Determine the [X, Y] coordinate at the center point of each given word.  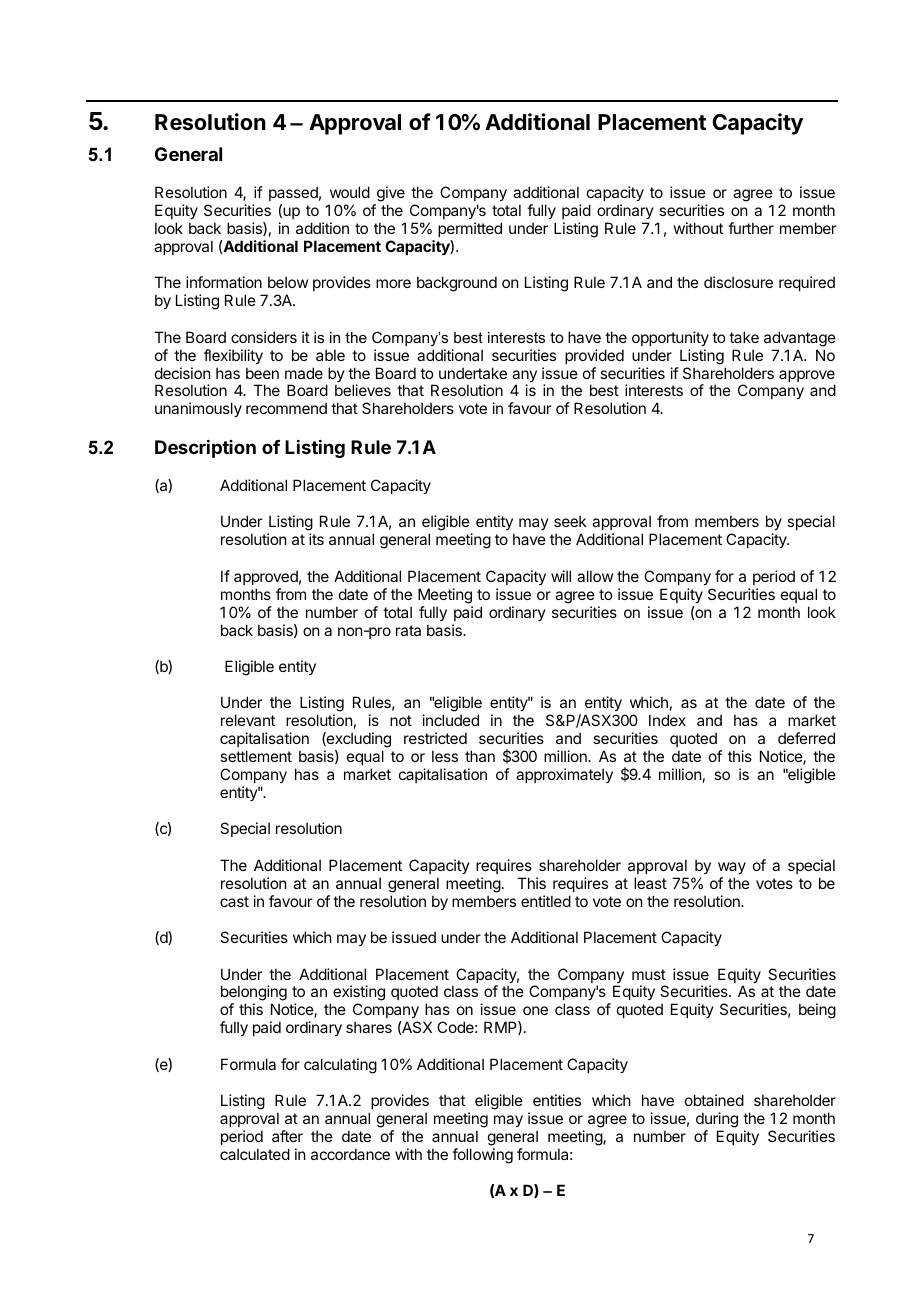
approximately [564, 775]
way [732, 868]
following [482, 1156]
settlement [256, 756]
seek [570, 521]
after [287, 1136]
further [751, 228]
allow [595, 576]
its [316, 539]
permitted [470, 229]
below [288, 282]
